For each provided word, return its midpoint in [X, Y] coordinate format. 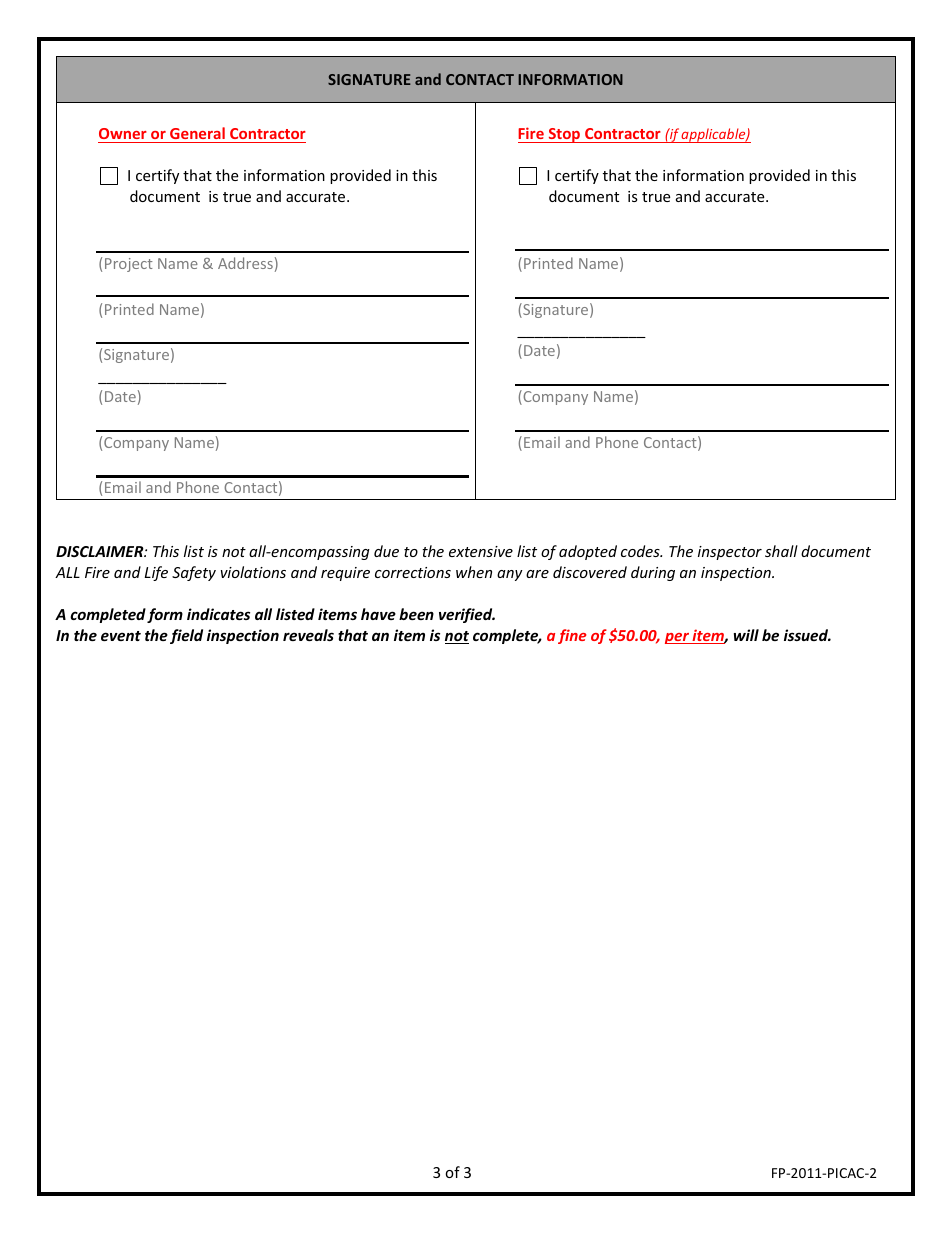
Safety [194, 573]
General [197, 135]
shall [781, 551]
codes [641, 551]
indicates [218, 614]
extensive [481, 551]
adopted [588, 552]
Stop [564, 135]
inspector [730, 553]
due [386, 551]
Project [129, 265]
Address [245, 263]
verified [467, 615]
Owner [123, 135]
